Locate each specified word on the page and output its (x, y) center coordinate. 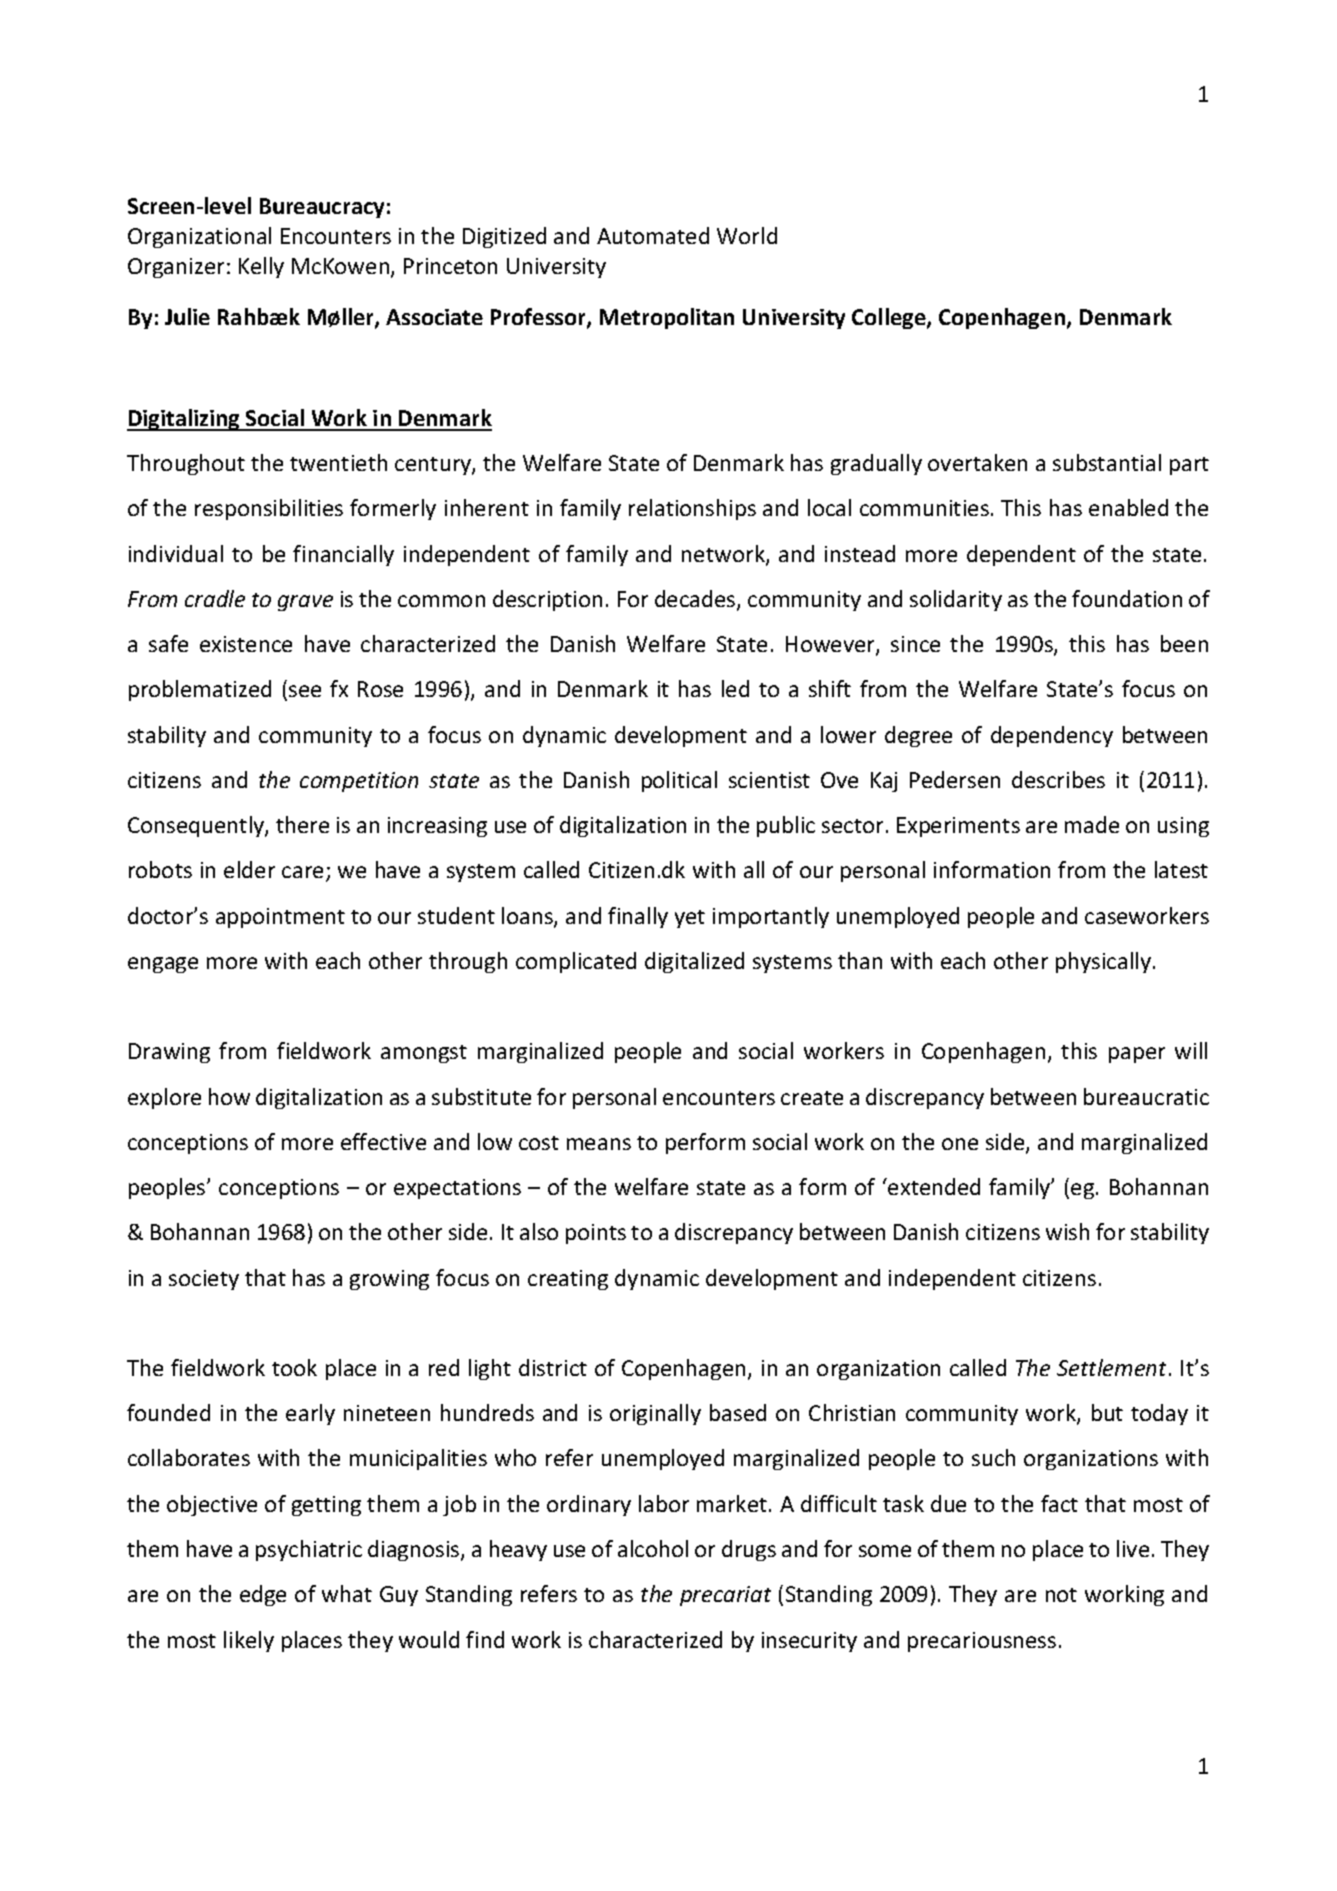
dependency (1052, 736)
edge (263, 1595)
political (679, 781)
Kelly (261, 267)
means (599, 1144)
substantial (1107, 462)
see (305, 691)
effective (383, 1141)
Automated (653, 235)
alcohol (653, 1548)
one (960, 1144)
